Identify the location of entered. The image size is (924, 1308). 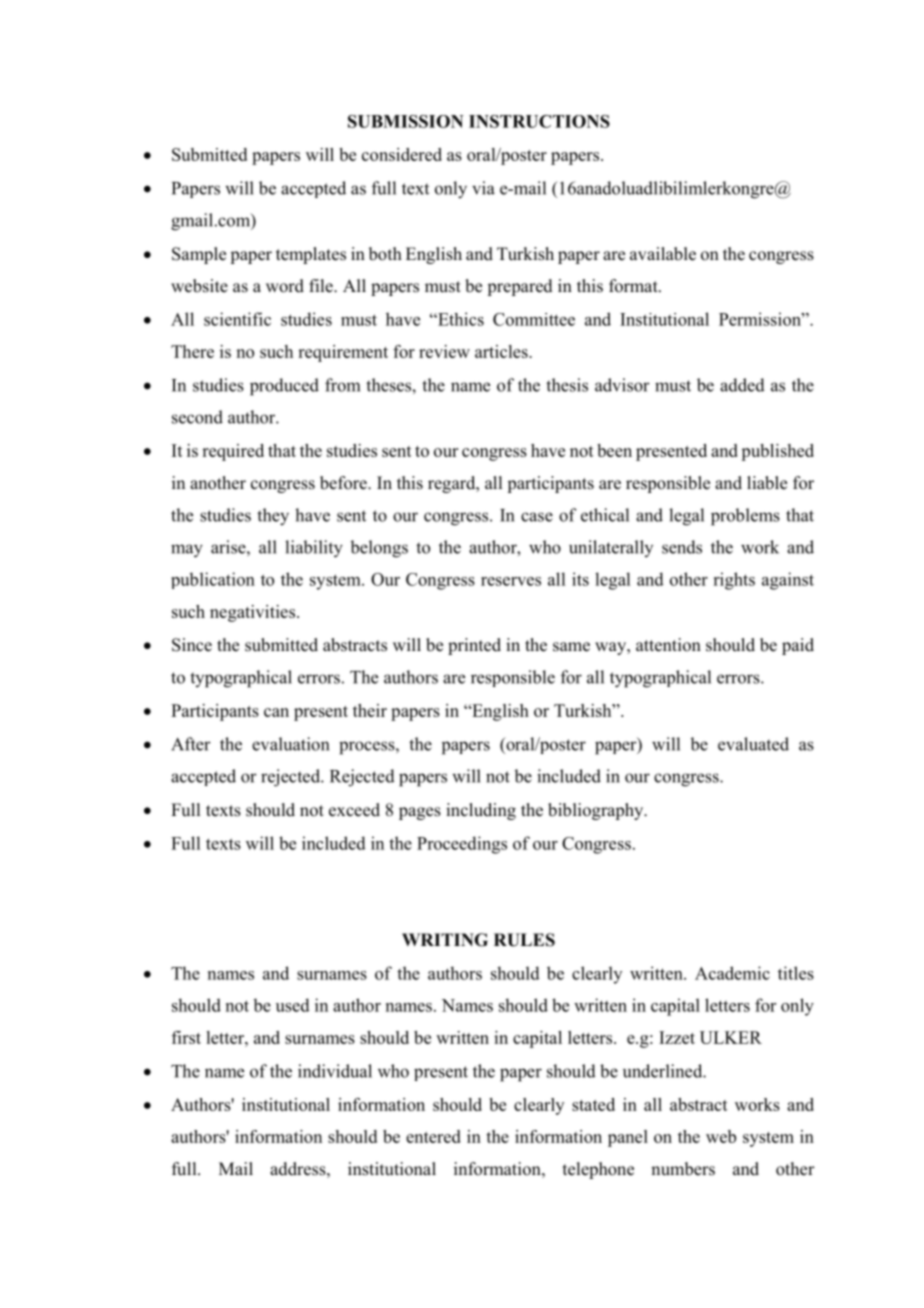
(433, 1136).
